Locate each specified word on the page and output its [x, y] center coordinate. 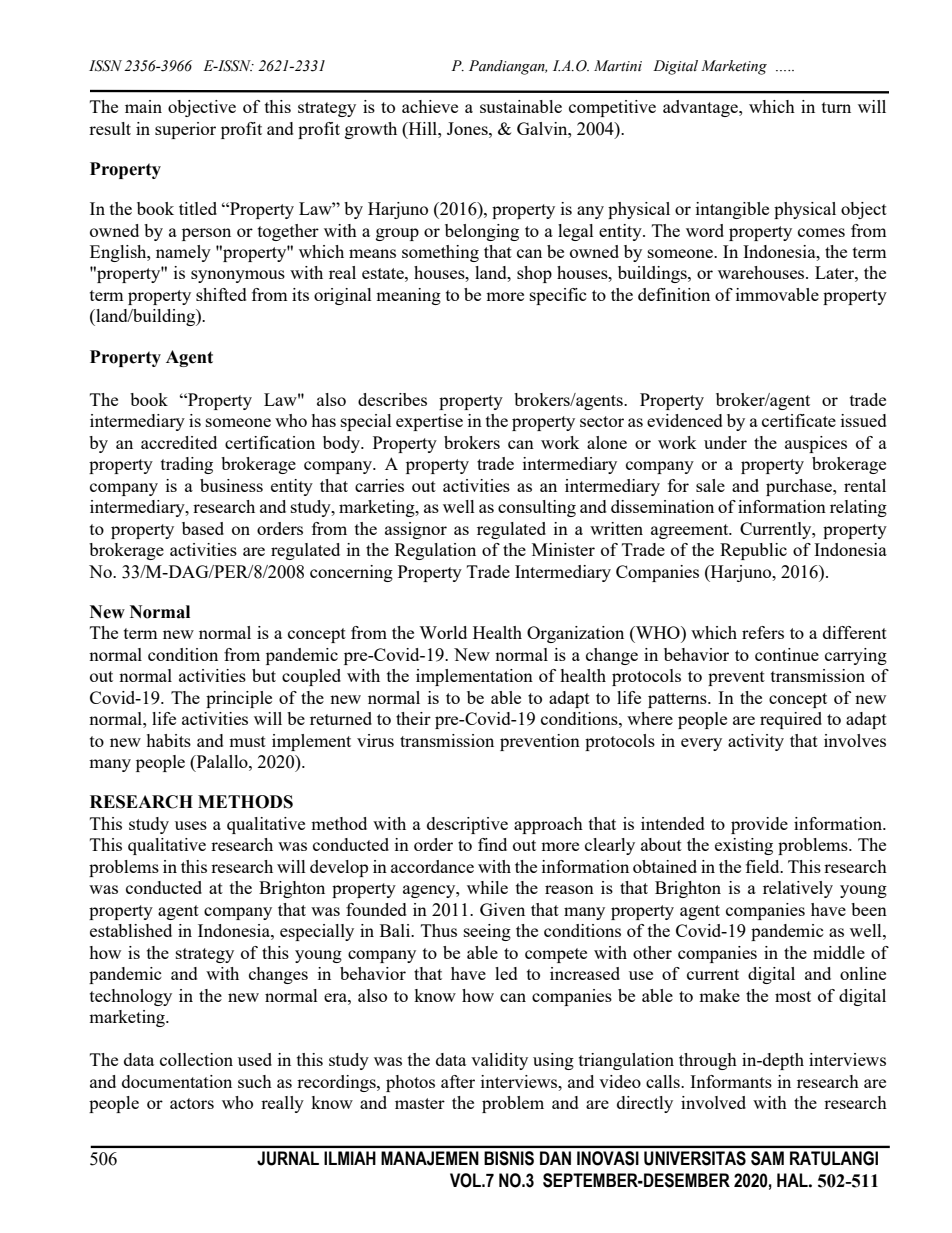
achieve [430, 106]
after [458, 1081]
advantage [701, 108]
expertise [429, 422]
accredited [179, 442]
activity [756, 742]
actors [192, 1103]
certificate [799, 420]
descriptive [467, 825]
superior [185, 130]
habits [168, 740]
